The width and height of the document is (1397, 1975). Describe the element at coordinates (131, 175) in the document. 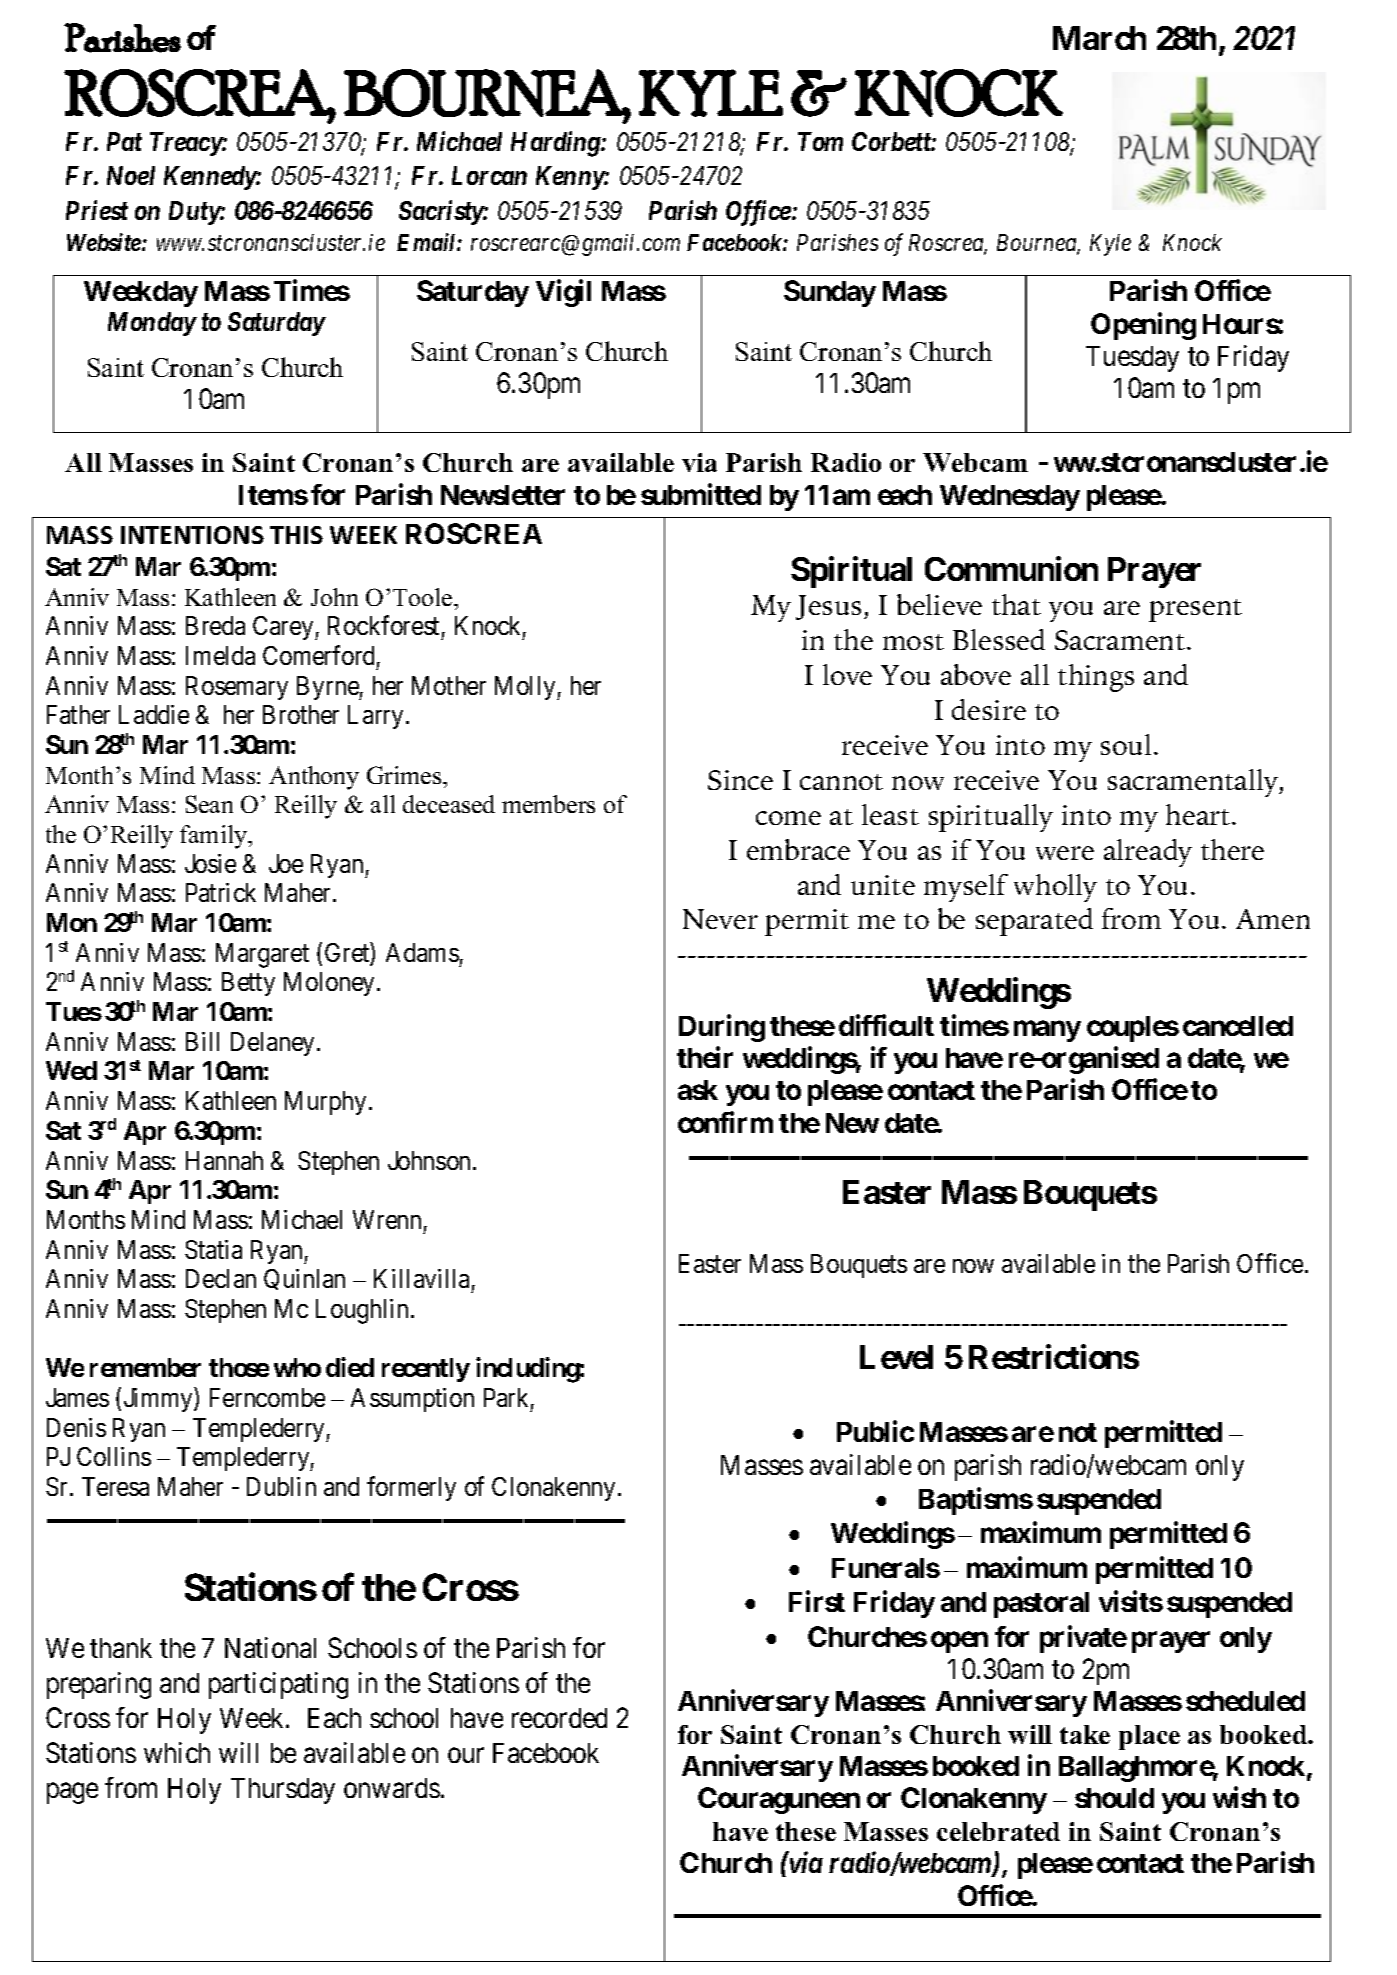

I see `Noel` at that location.
